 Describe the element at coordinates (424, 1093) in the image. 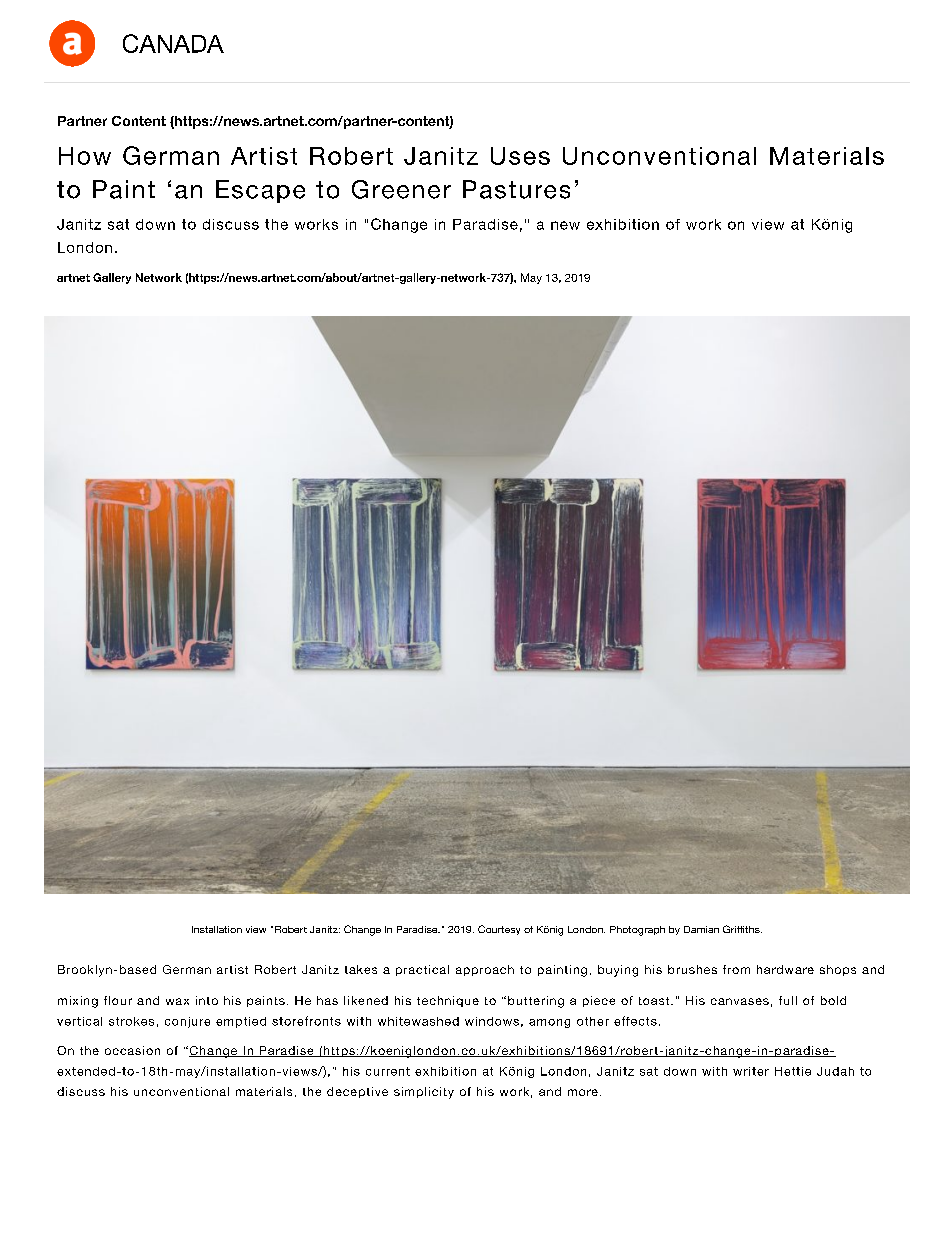

I see `simplicity` at that location.
